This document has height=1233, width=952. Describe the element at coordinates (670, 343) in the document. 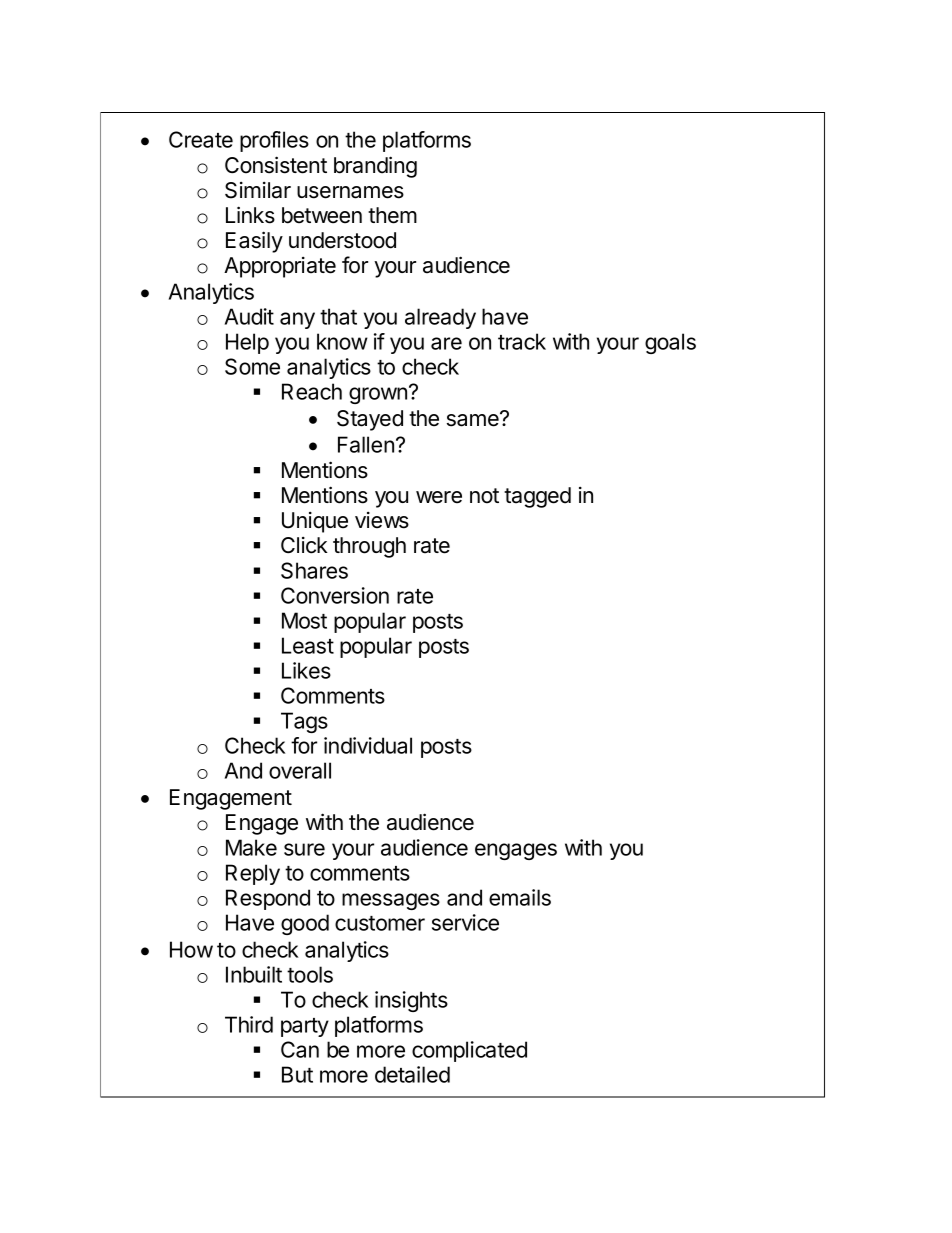

I see `goals` at that location.
